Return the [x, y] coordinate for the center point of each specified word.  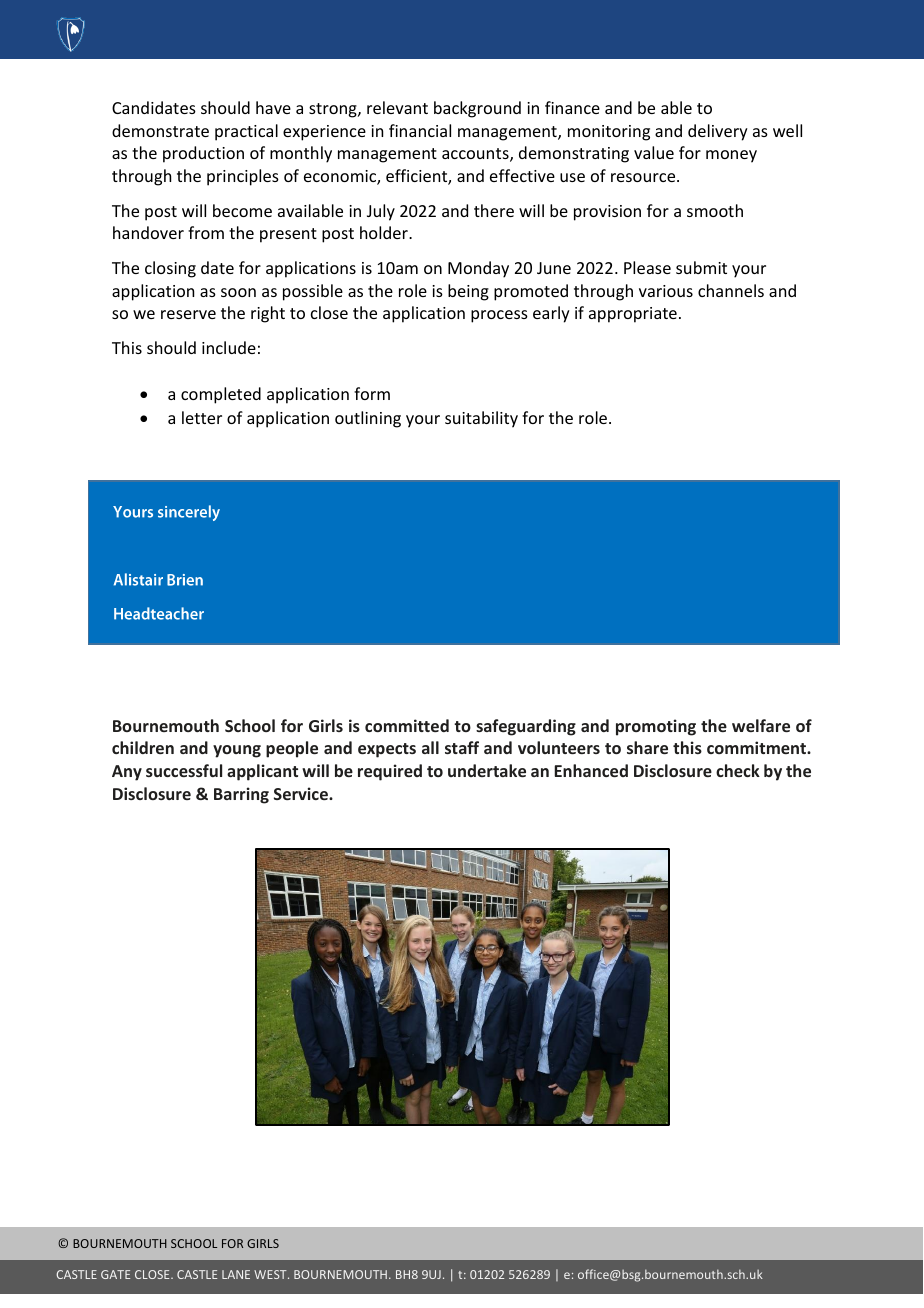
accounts [476, 155]
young [237, 751]
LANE [236, 1274]
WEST [271, 1274]
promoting [656, 727]
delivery [718, 132]
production [203, 154]
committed [407, 725]
